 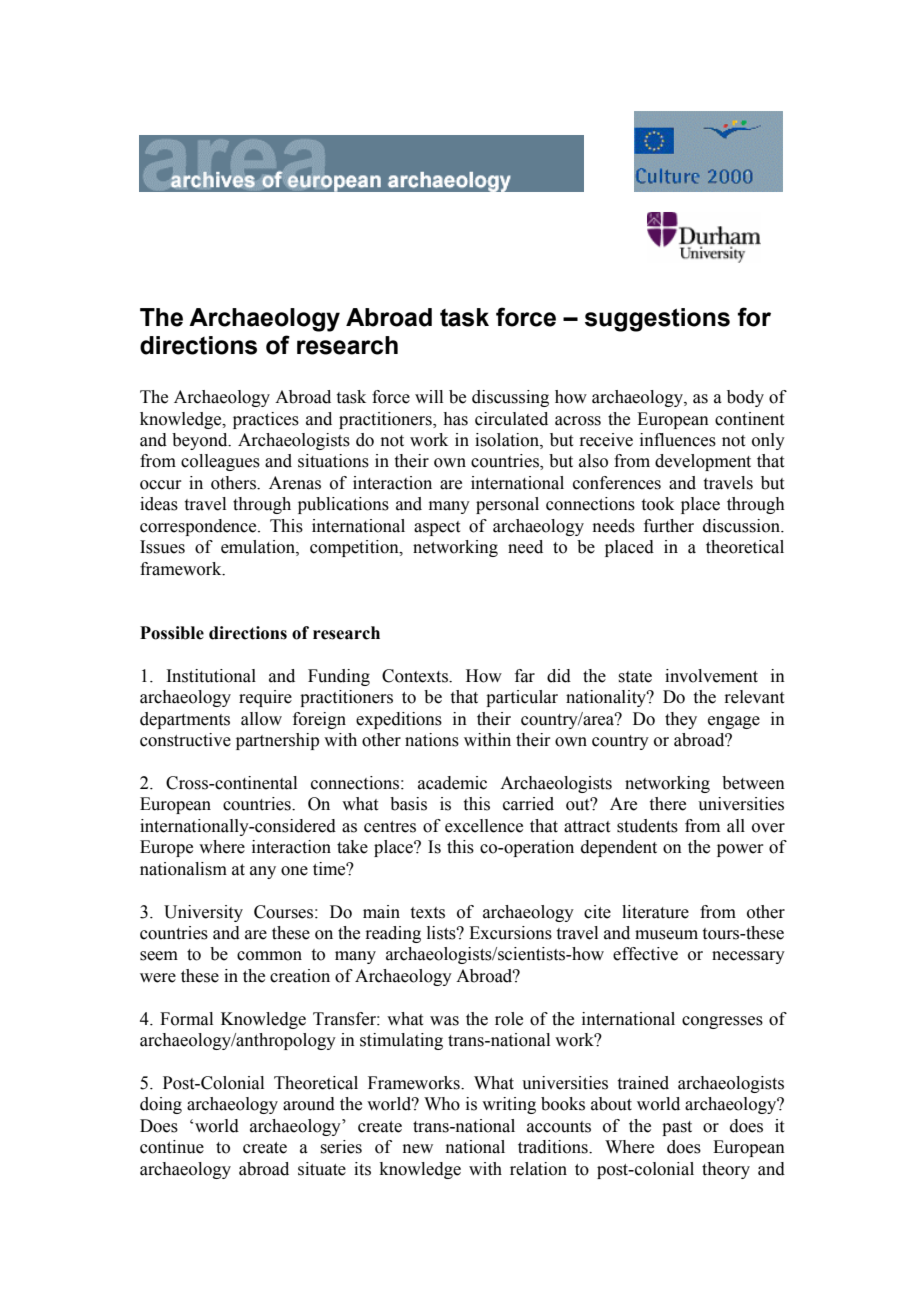 I want to click on museum, so click(x=666, y=935).
